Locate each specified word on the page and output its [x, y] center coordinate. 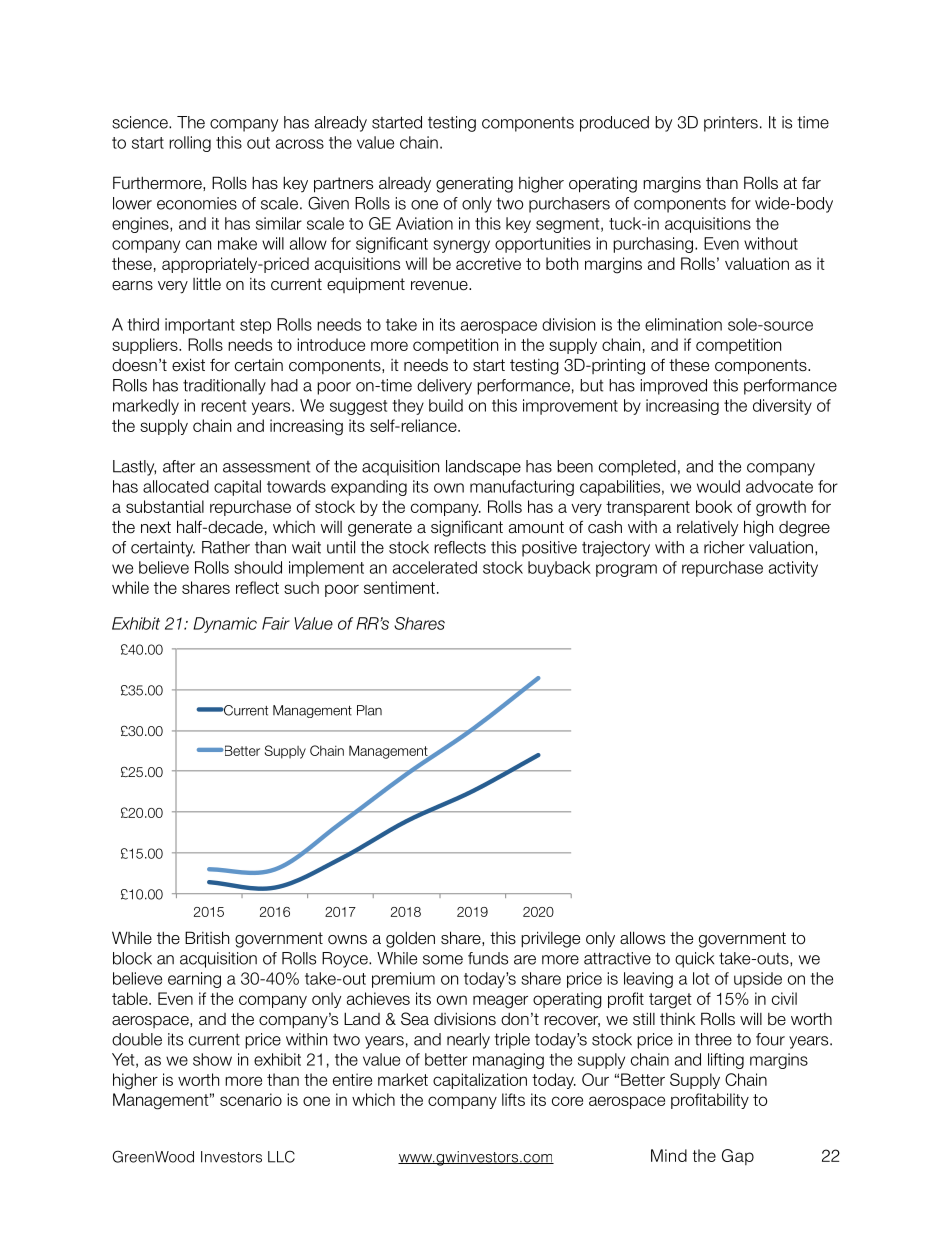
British [207, 937]
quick [694, 960]
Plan [369, 710]
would [718, 486]
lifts [513, 1099]
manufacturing [522, 488]
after [179, 466]
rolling [190, 144]
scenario [251, 1099]
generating [474, 184]
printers [731, 124]
